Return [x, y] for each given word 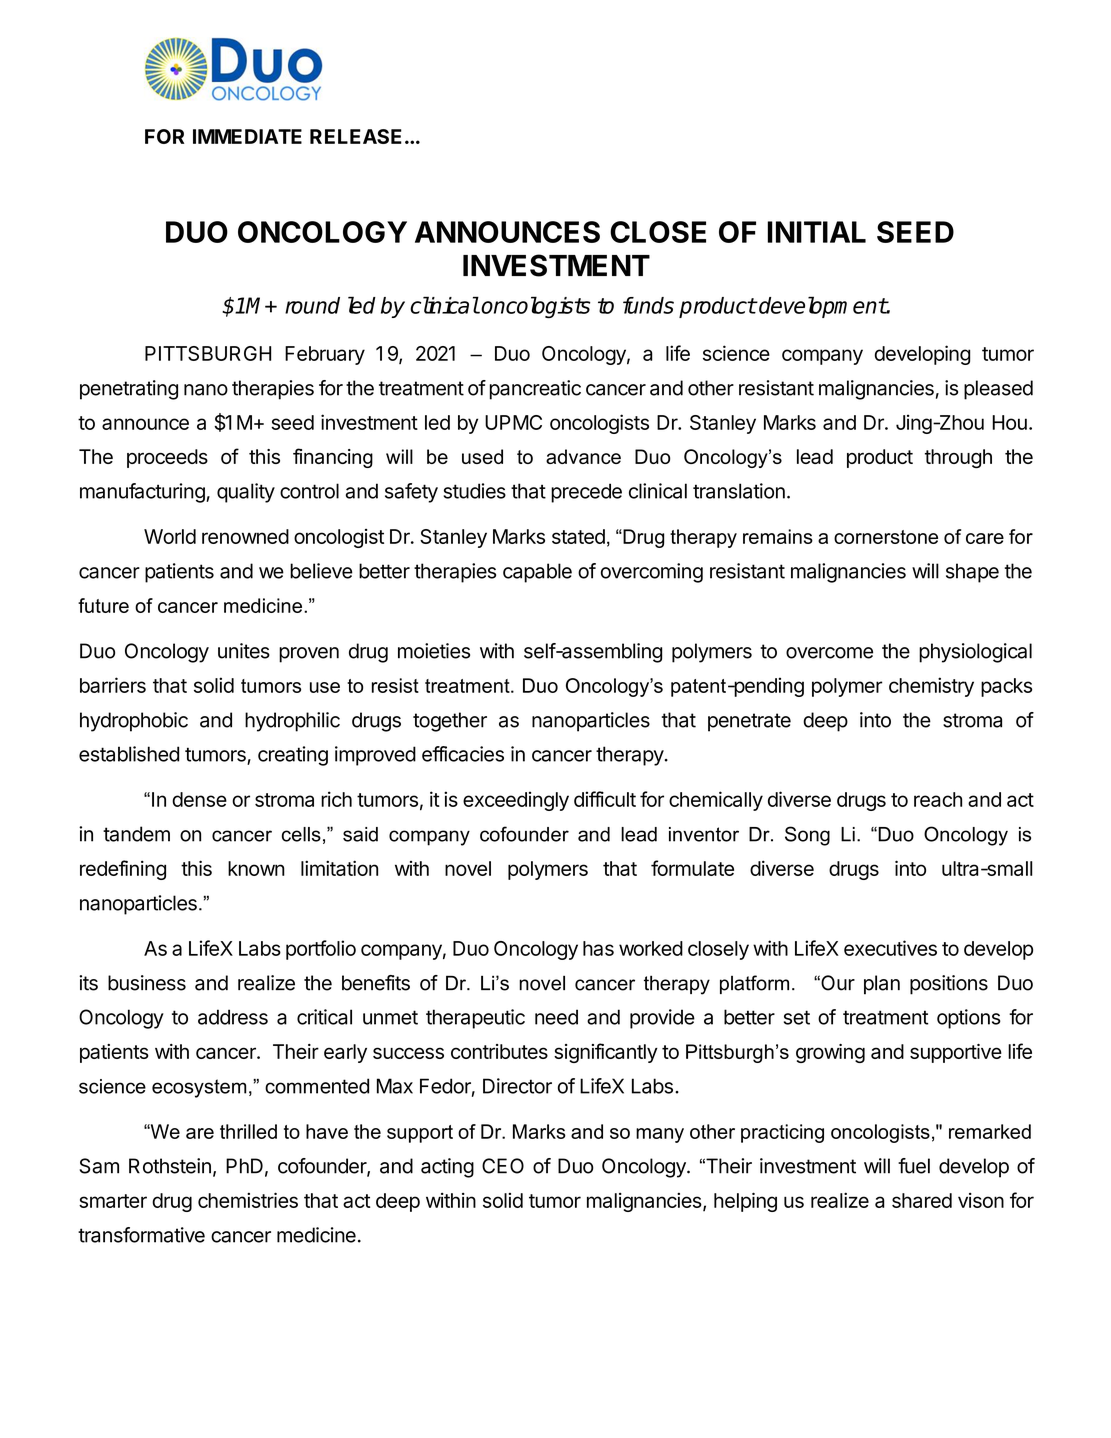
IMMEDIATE [247, 136]
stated [578, 536]
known [256, 868]
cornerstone [886, 537]
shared [922, 1200]
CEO [503, 1166]
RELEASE [356, 136]
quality [246, 493]
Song [807, 836]
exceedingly [516, 801]
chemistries [248, 1200]
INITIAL [817, 232]
